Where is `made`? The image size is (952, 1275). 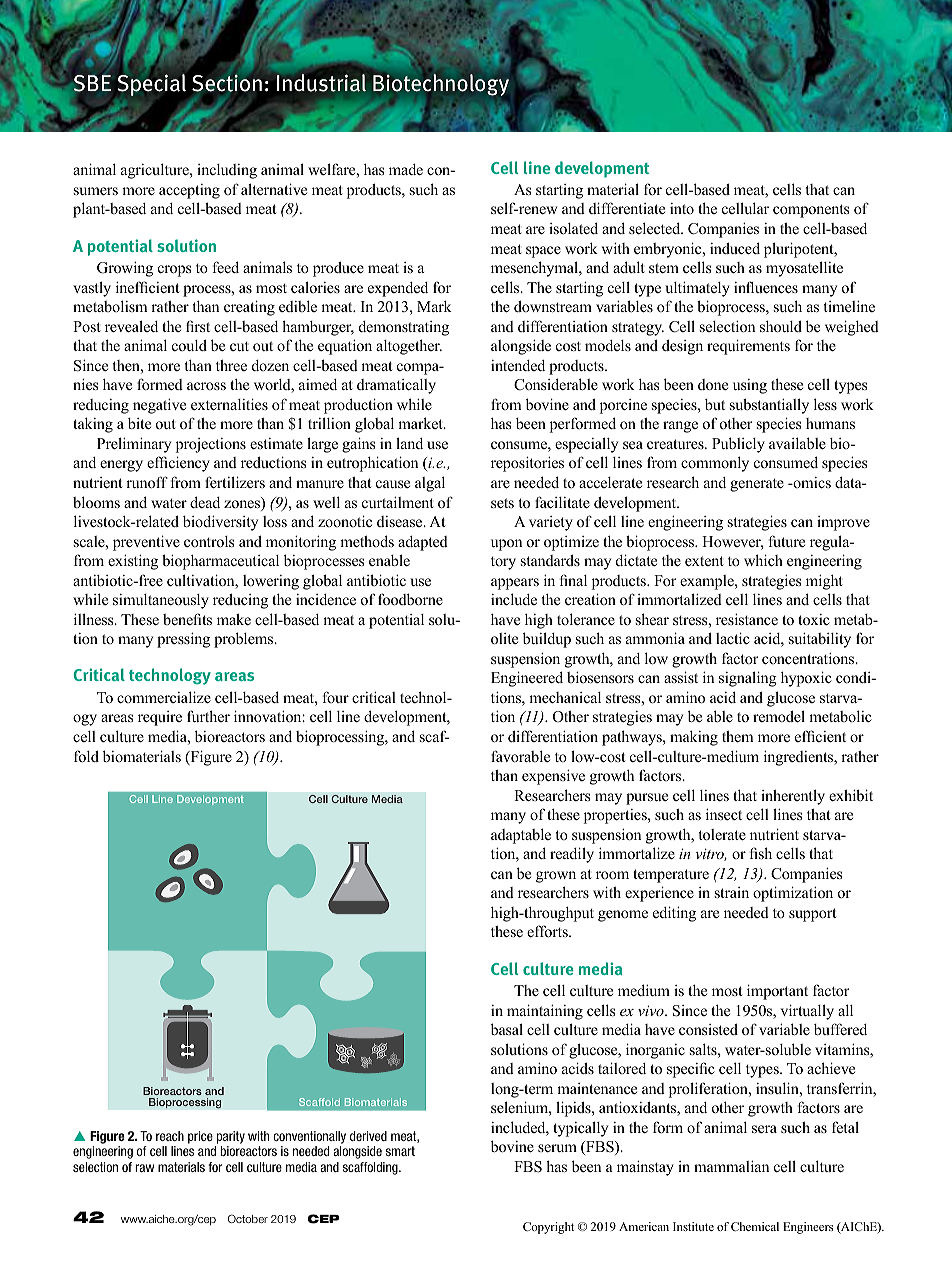
made is located at coordinates (406, 169).
